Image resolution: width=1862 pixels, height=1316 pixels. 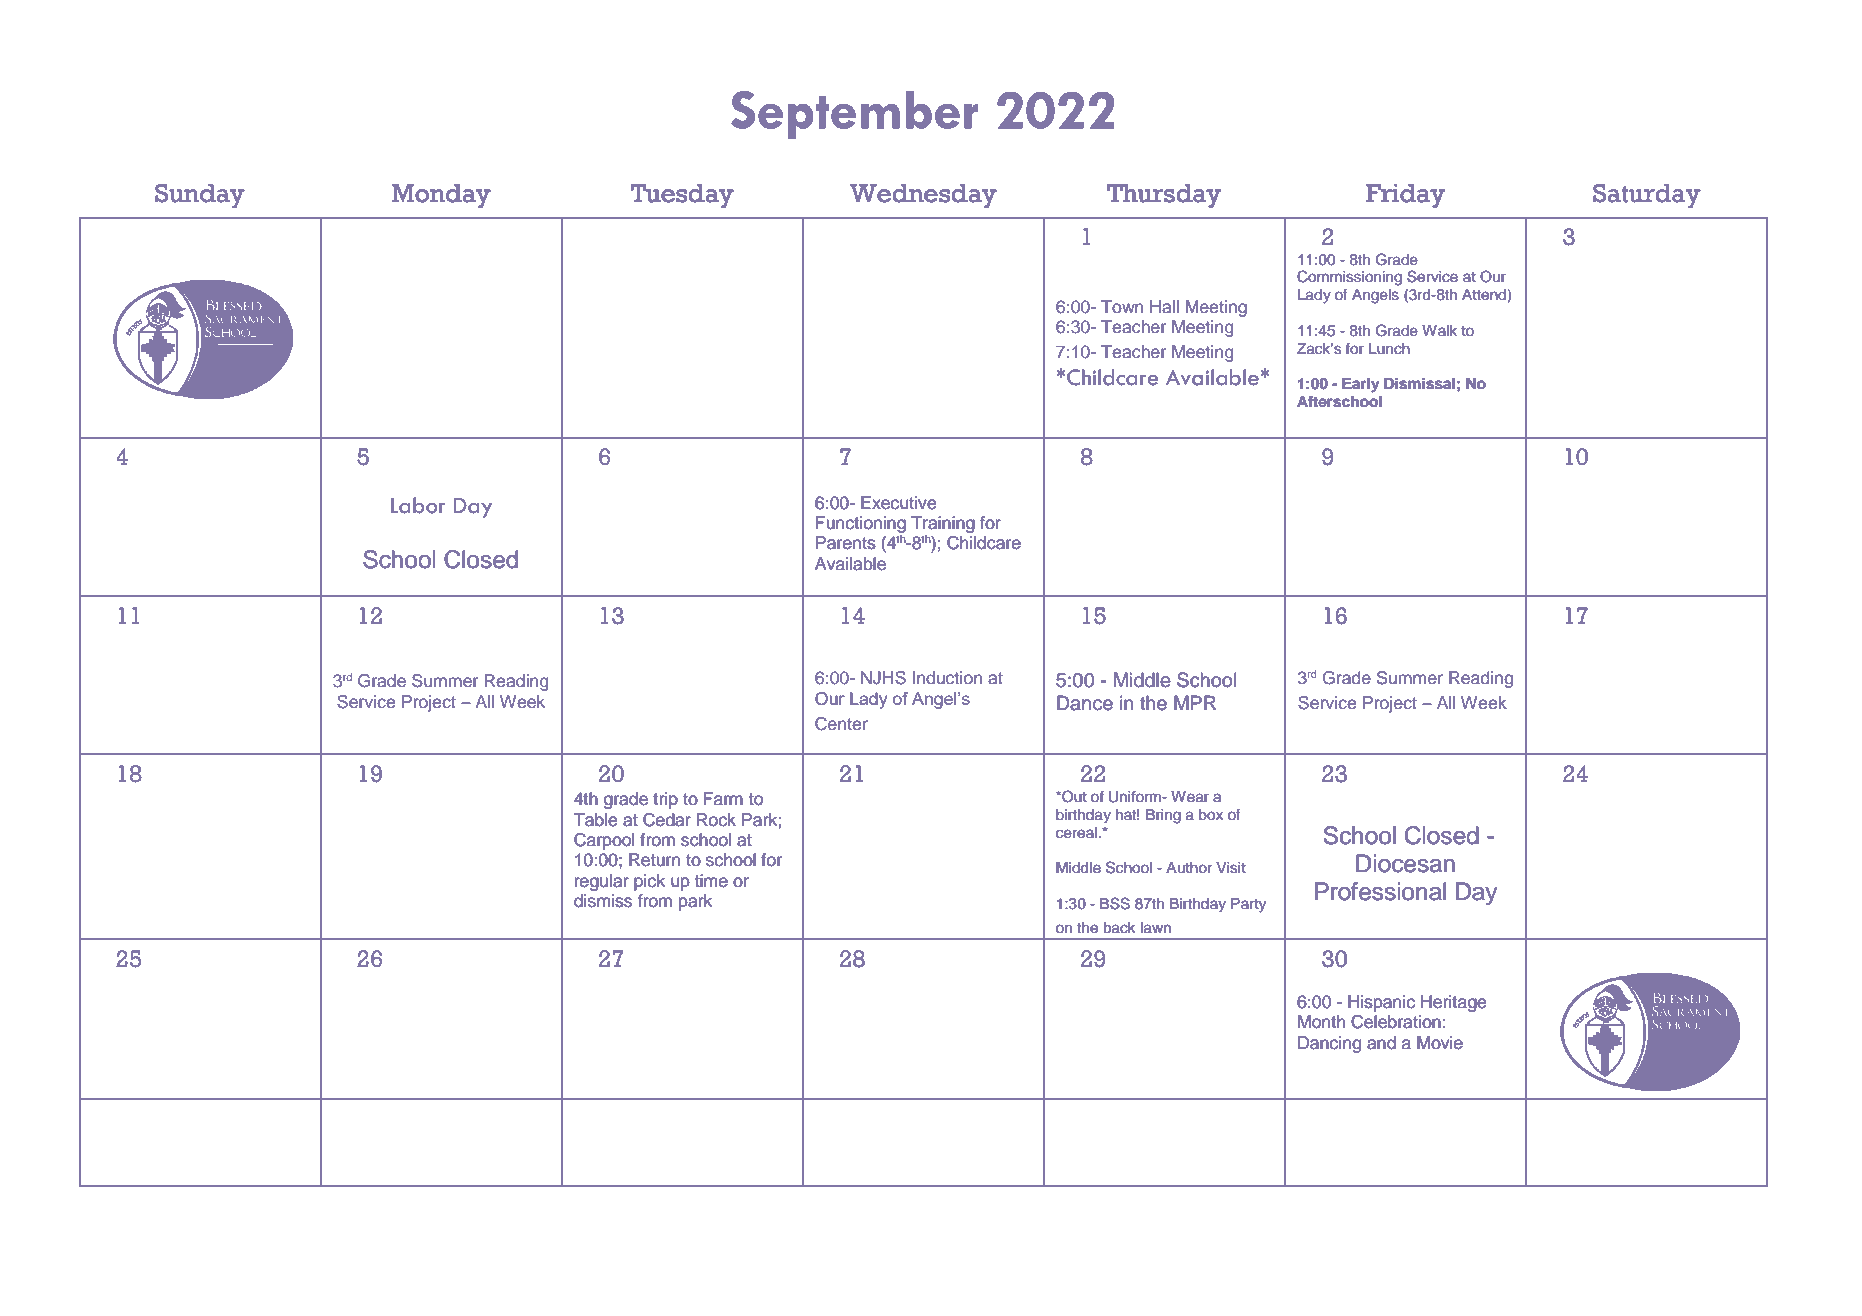 I want to click on Friday, so click(x=1405, y=196).
